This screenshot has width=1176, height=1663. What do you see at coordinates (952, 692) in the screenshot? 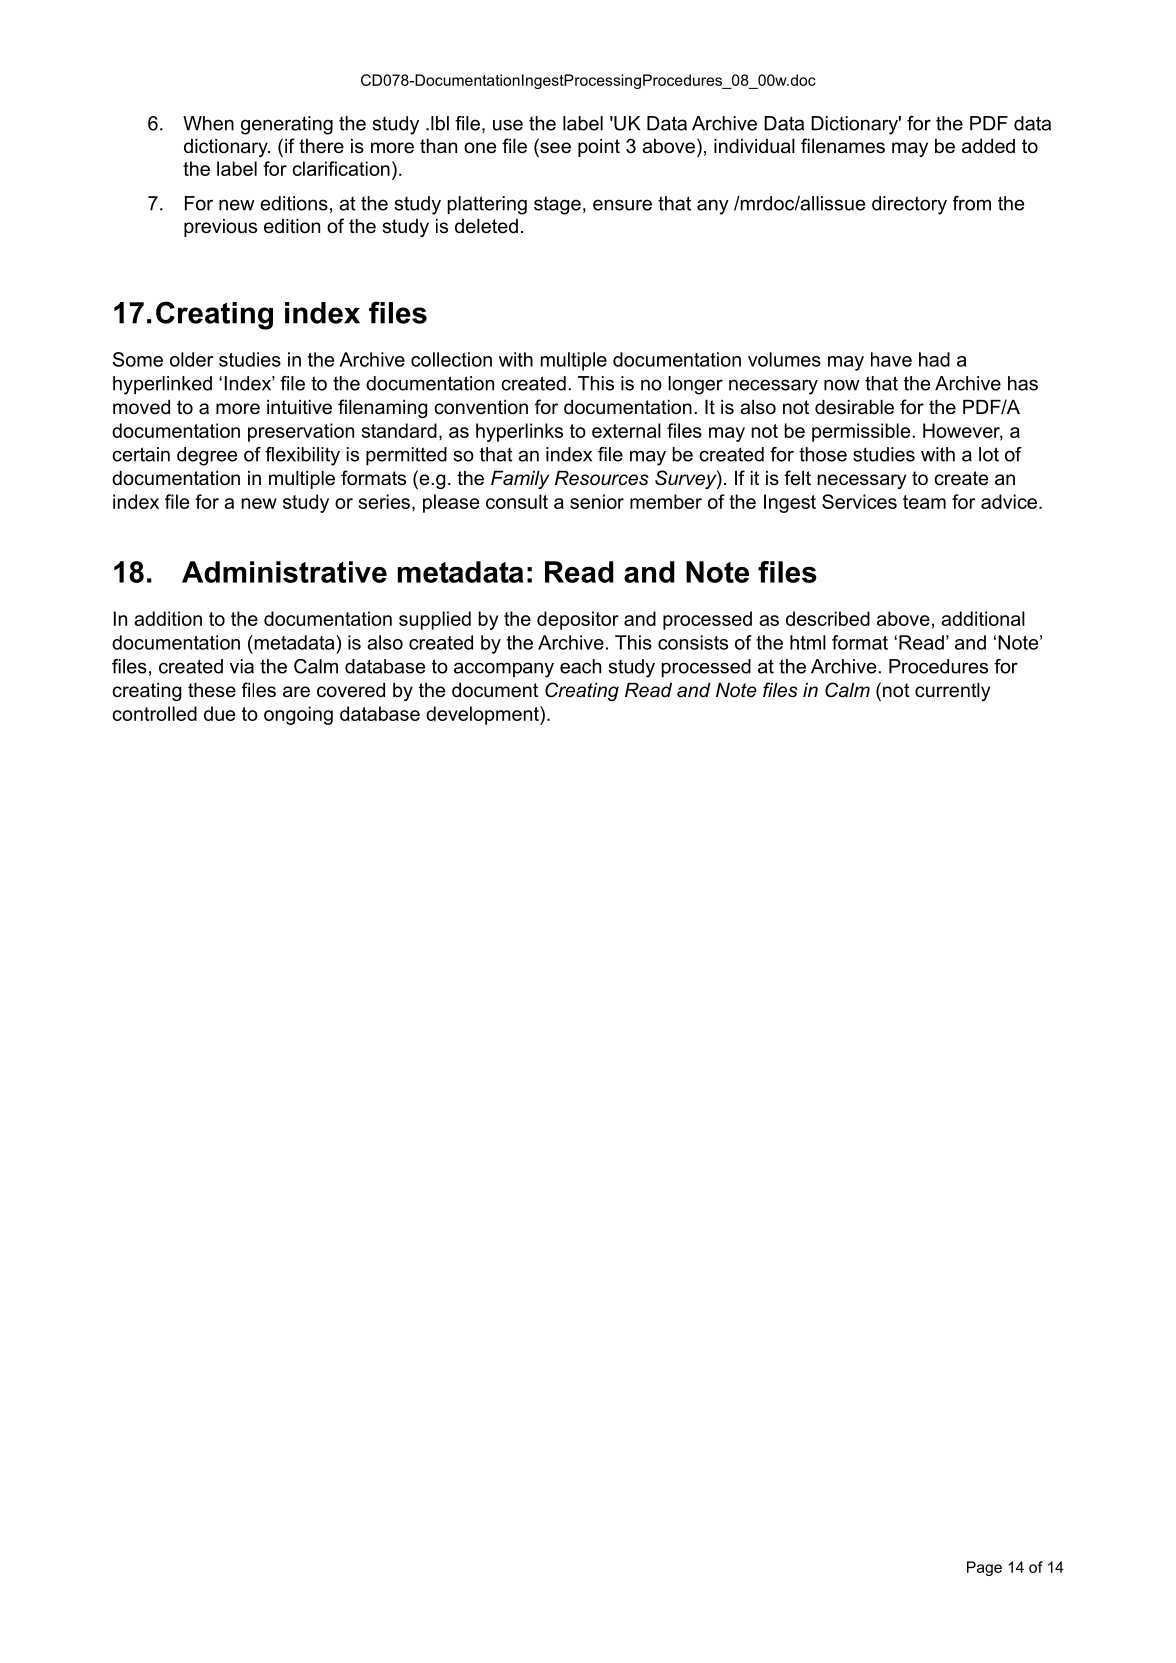
I see `currently` at bounding box center [952, 692].
